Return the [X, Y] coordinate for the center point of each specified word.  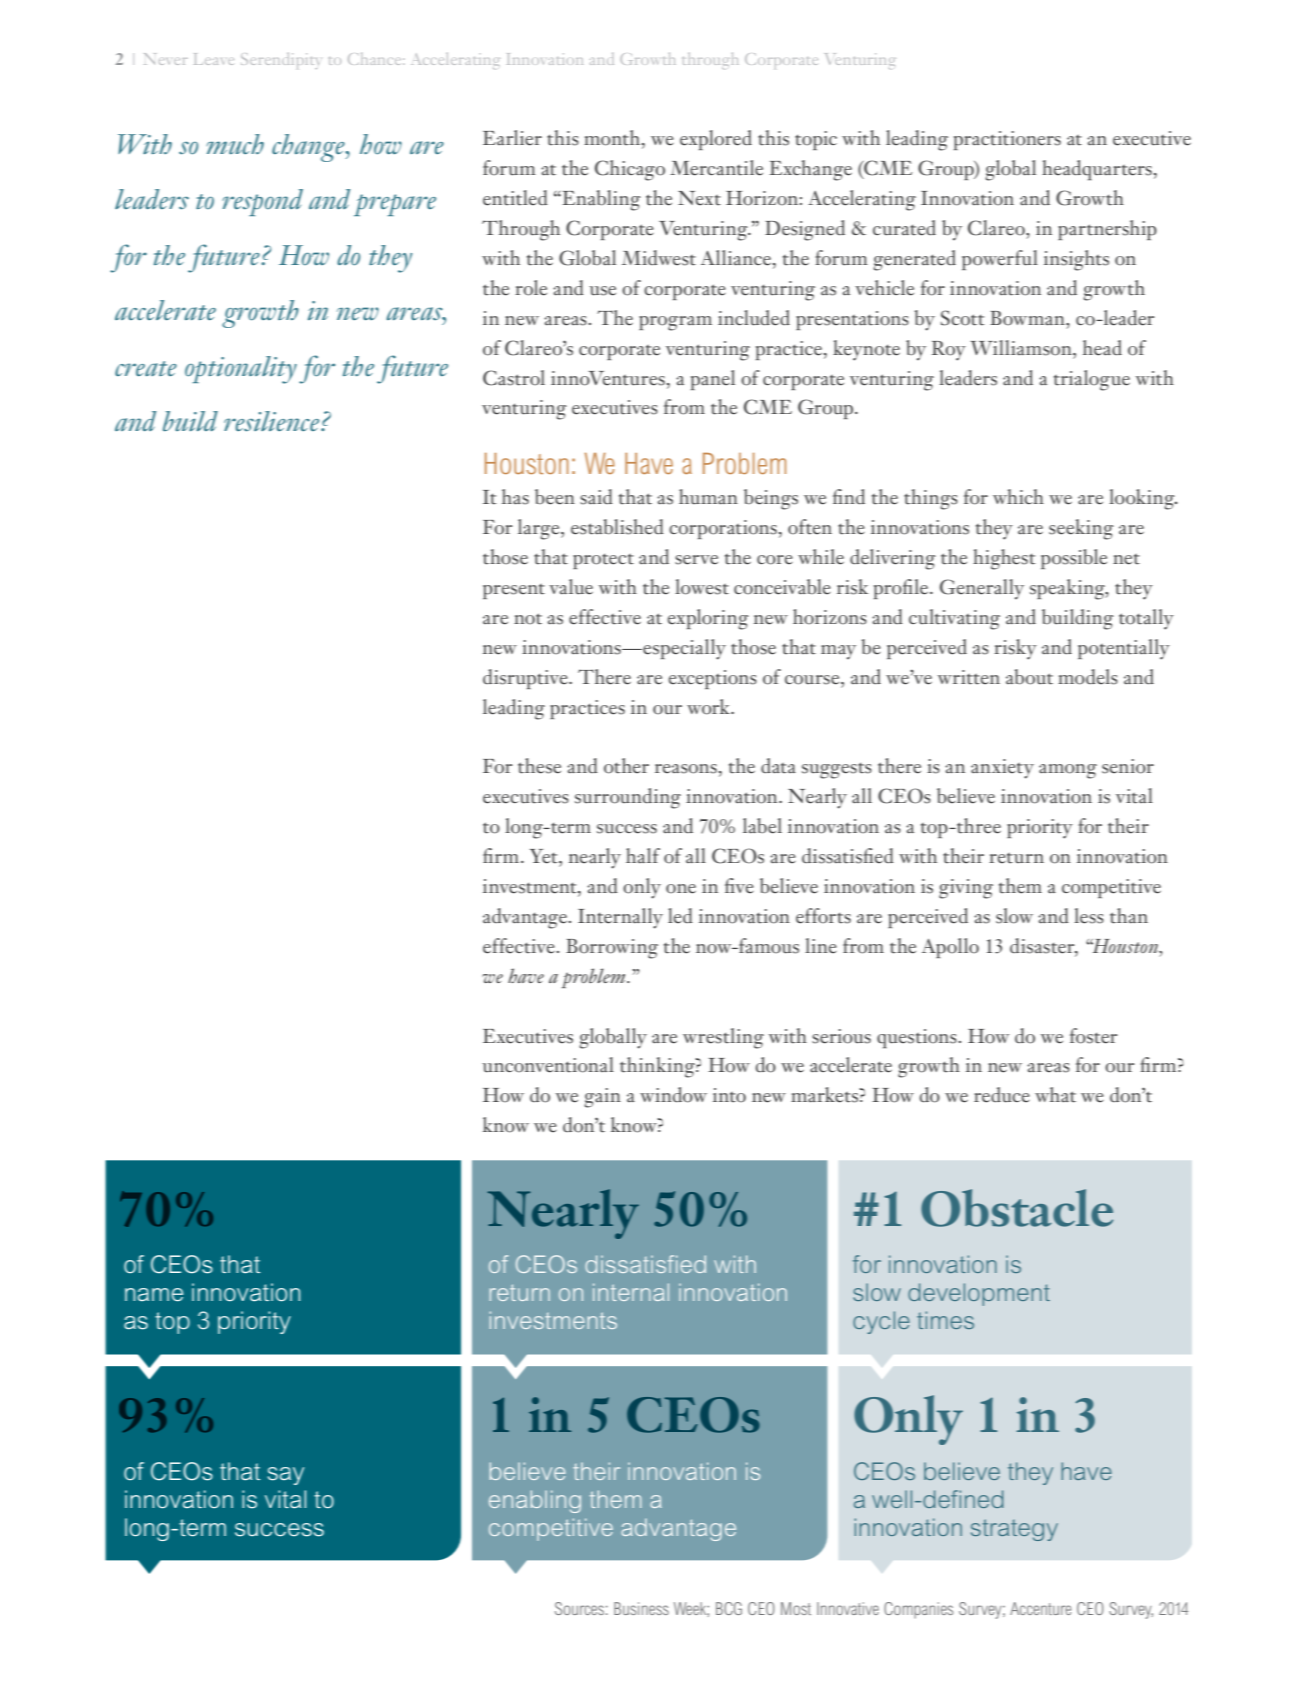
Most [796, 1608]
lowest [702, 587]
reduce [1002, 1095]
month [613, 139]
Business [641, 1608]
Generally [982, 589]
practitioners [1007, 140]
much [235, 144]
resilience [273, 421]
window [673, 1095]
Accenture [1040, 1608]
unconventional [548, 1065]
